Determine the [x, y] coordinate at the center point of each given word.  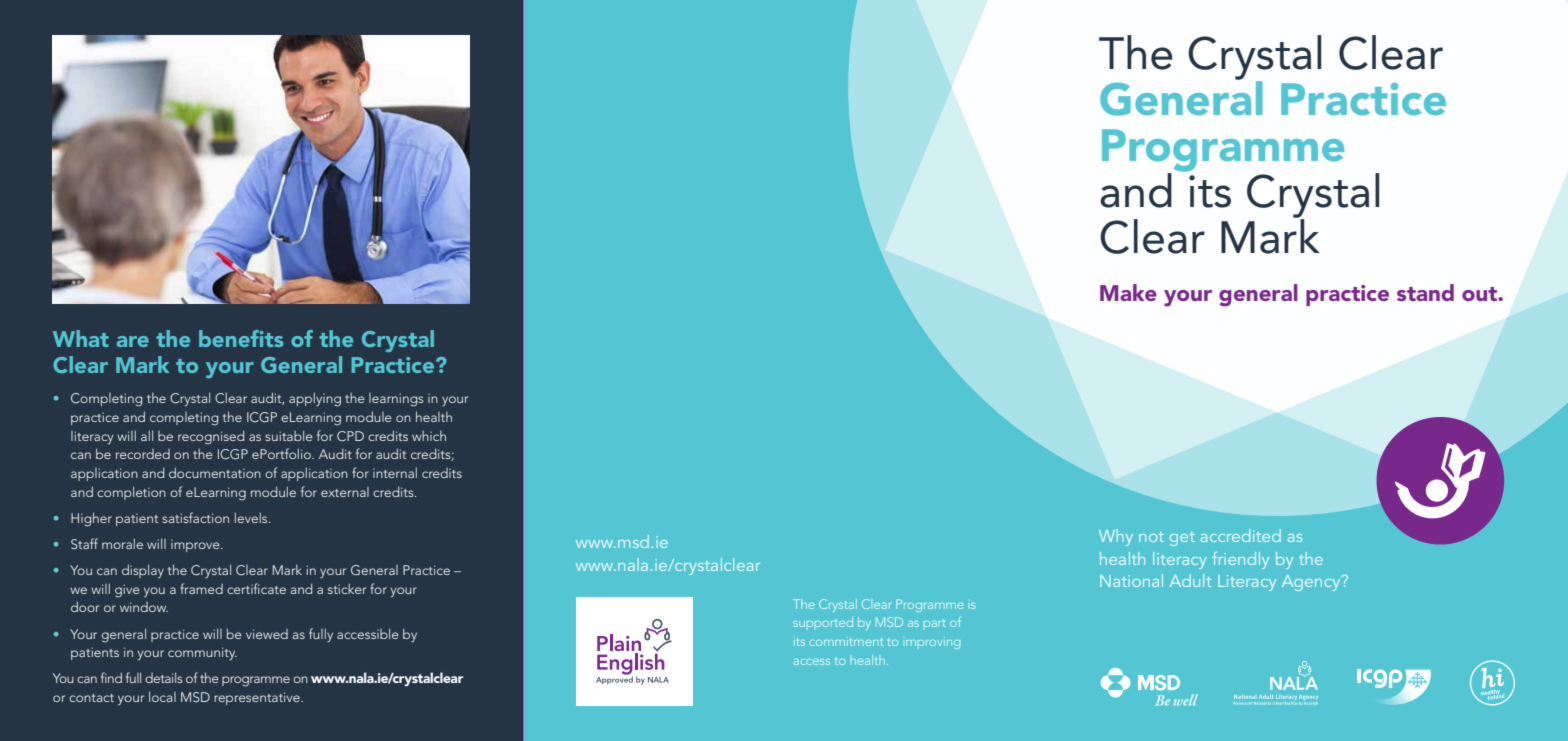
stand [1425, 292]
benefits [241, 338]
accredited [1241, 535]
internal [395, 472]
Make [1128, 292]
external [345, 492]
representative [258, 698]
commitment [846, 641]
